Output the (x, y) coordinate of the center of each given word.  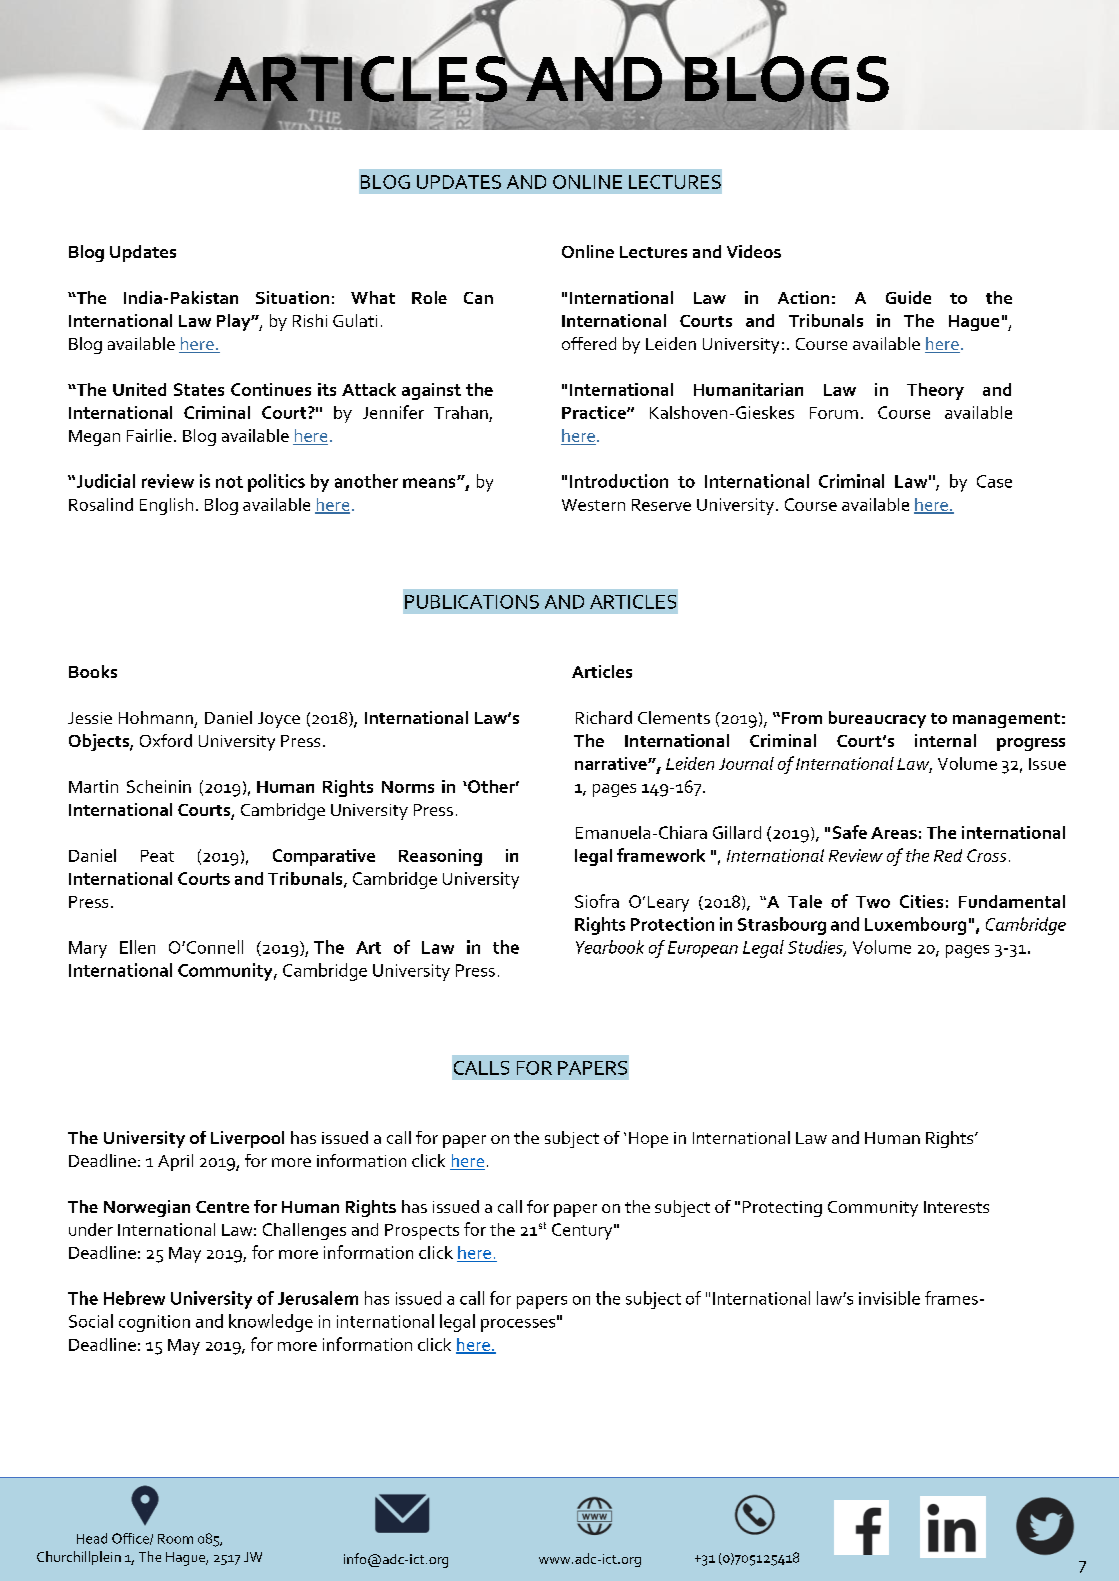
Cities (921, 901)
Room (175, 1539)
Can (478, 298)
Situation (292, 297)
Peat (157, 856)
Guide (908, 297)
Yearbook (610, 947)
